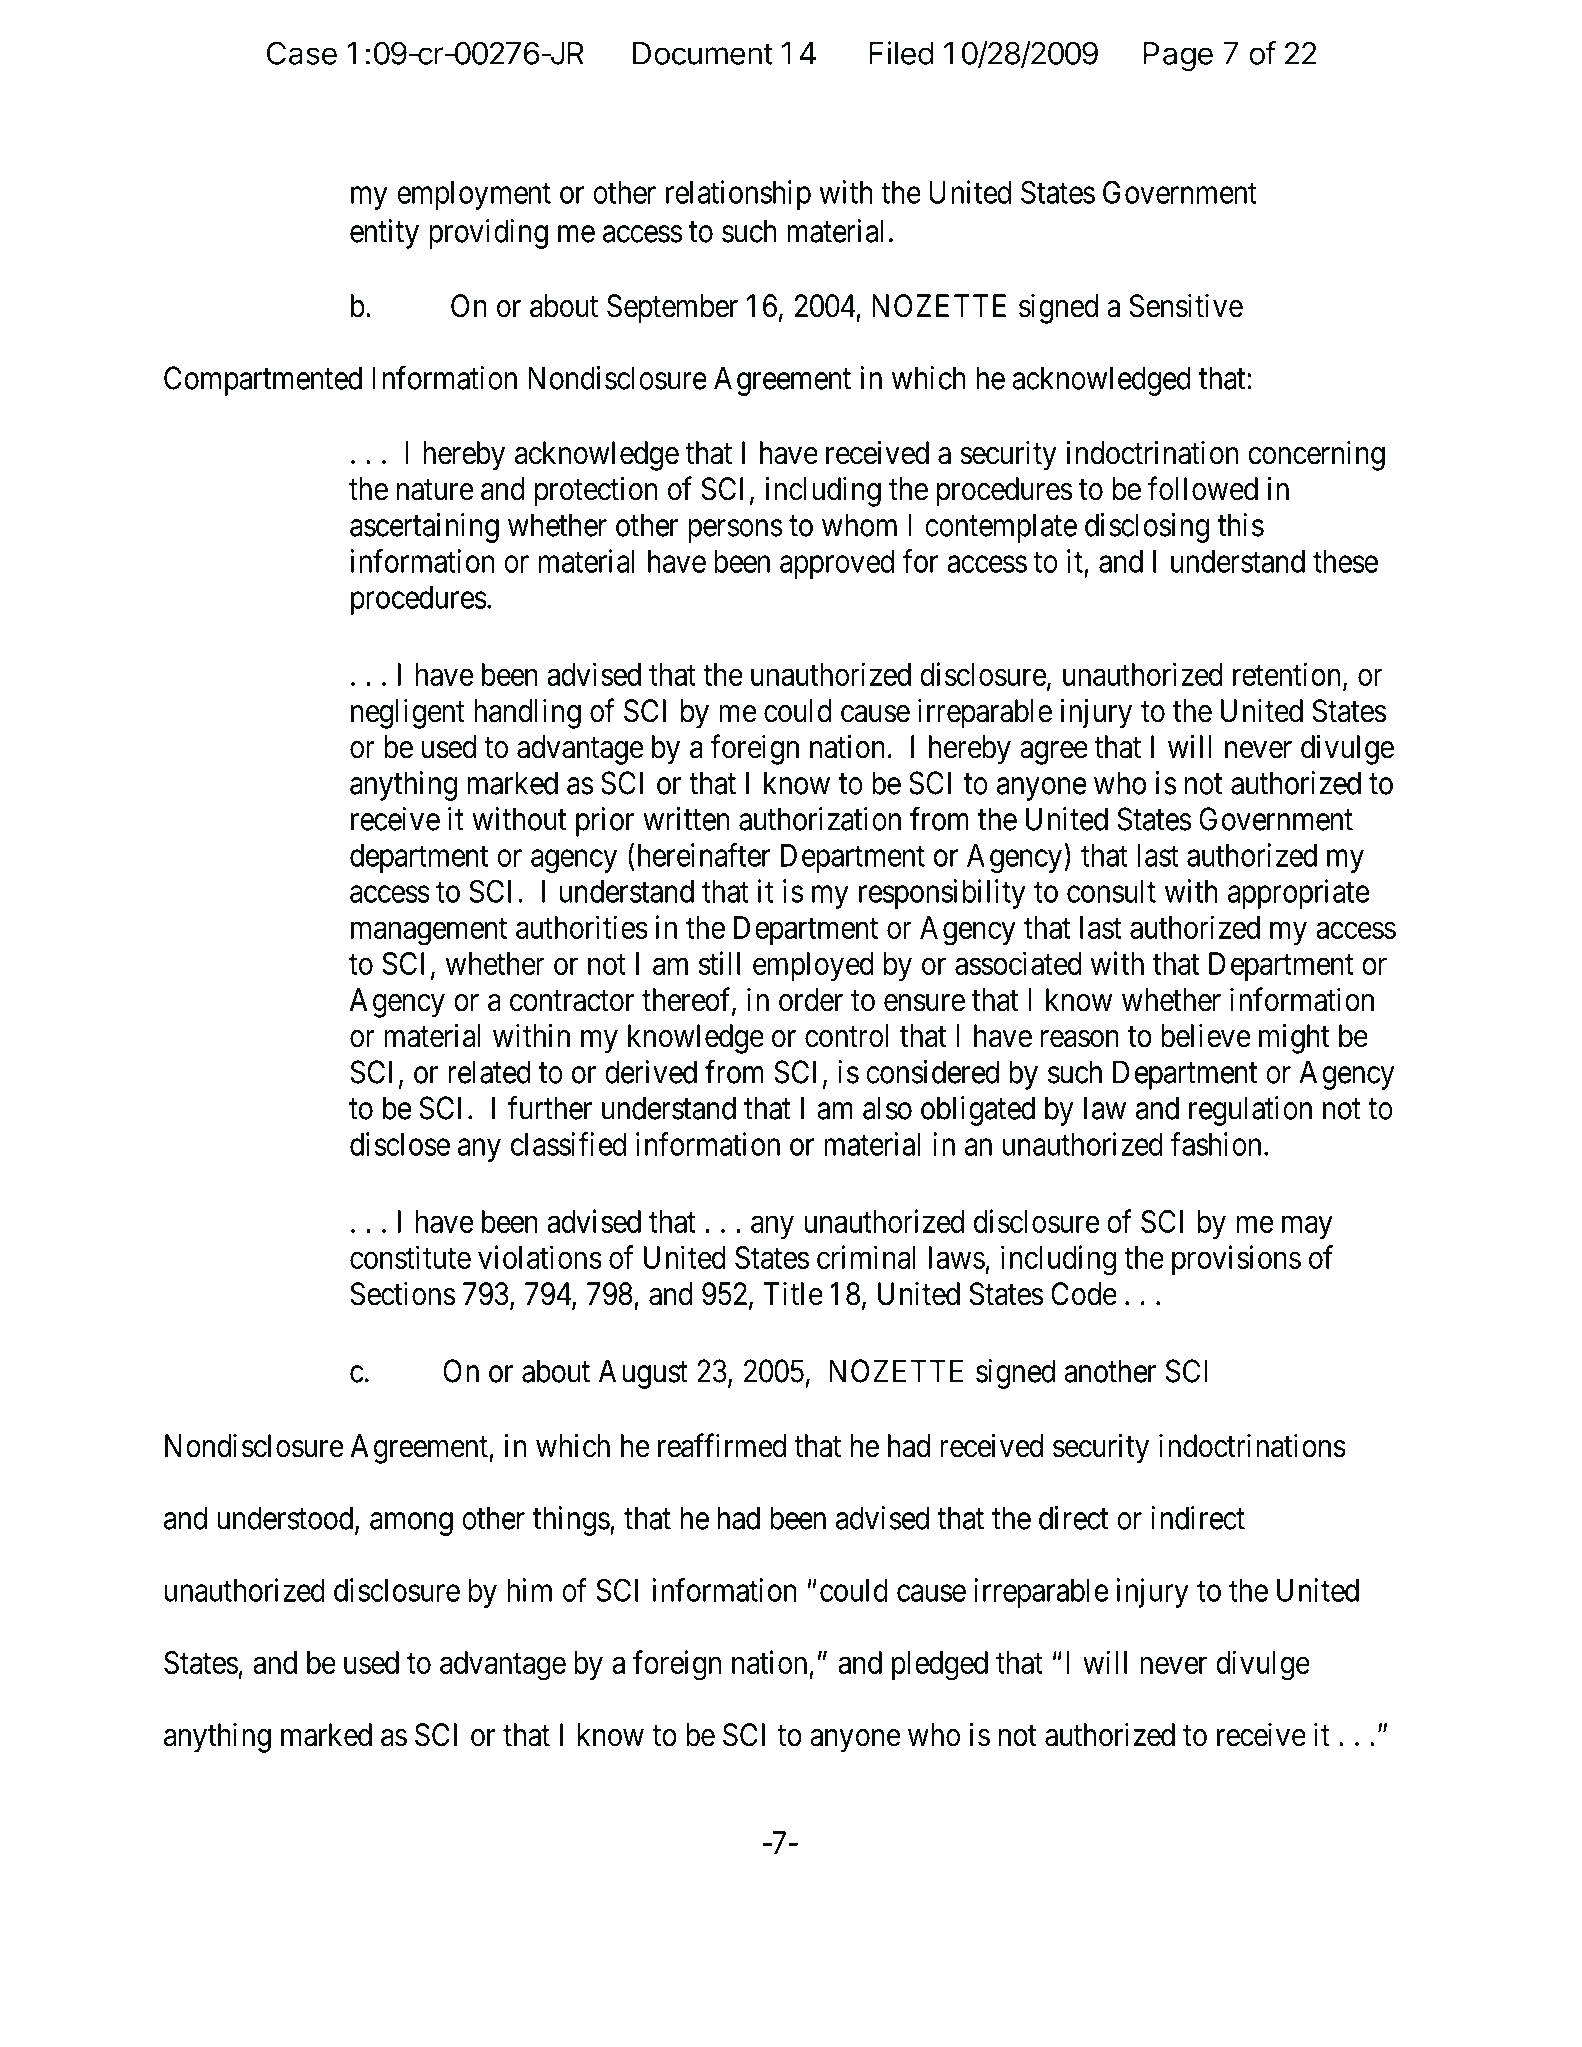 The width and height of the screenshot is (1582, 2047). What do you see at coordinates (1203, 488) in the screenshot?
I see `followed` at bounding box center [1203, 488].
